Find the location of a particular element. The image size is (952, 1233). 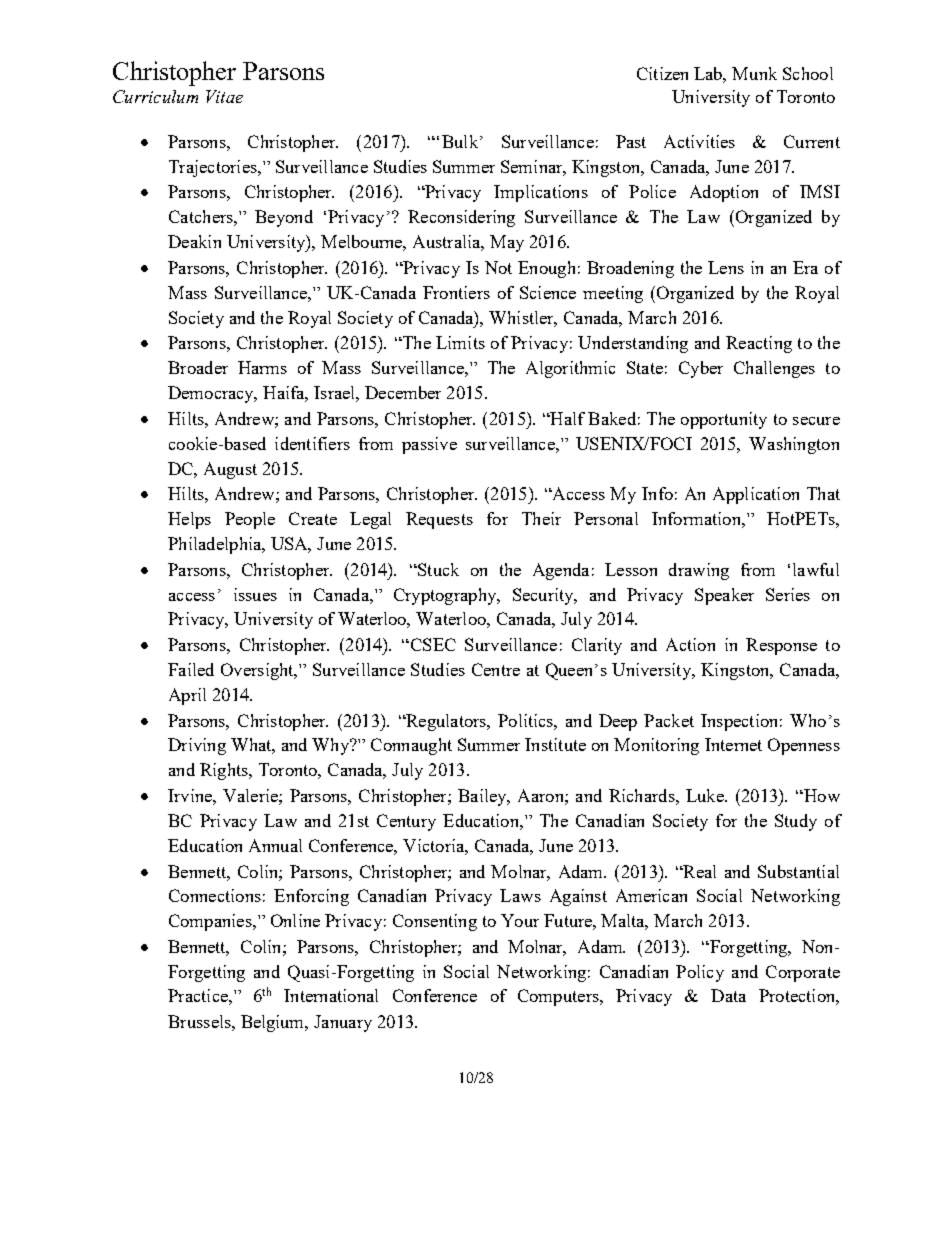

drawing is located at coordinates (699, 571).
